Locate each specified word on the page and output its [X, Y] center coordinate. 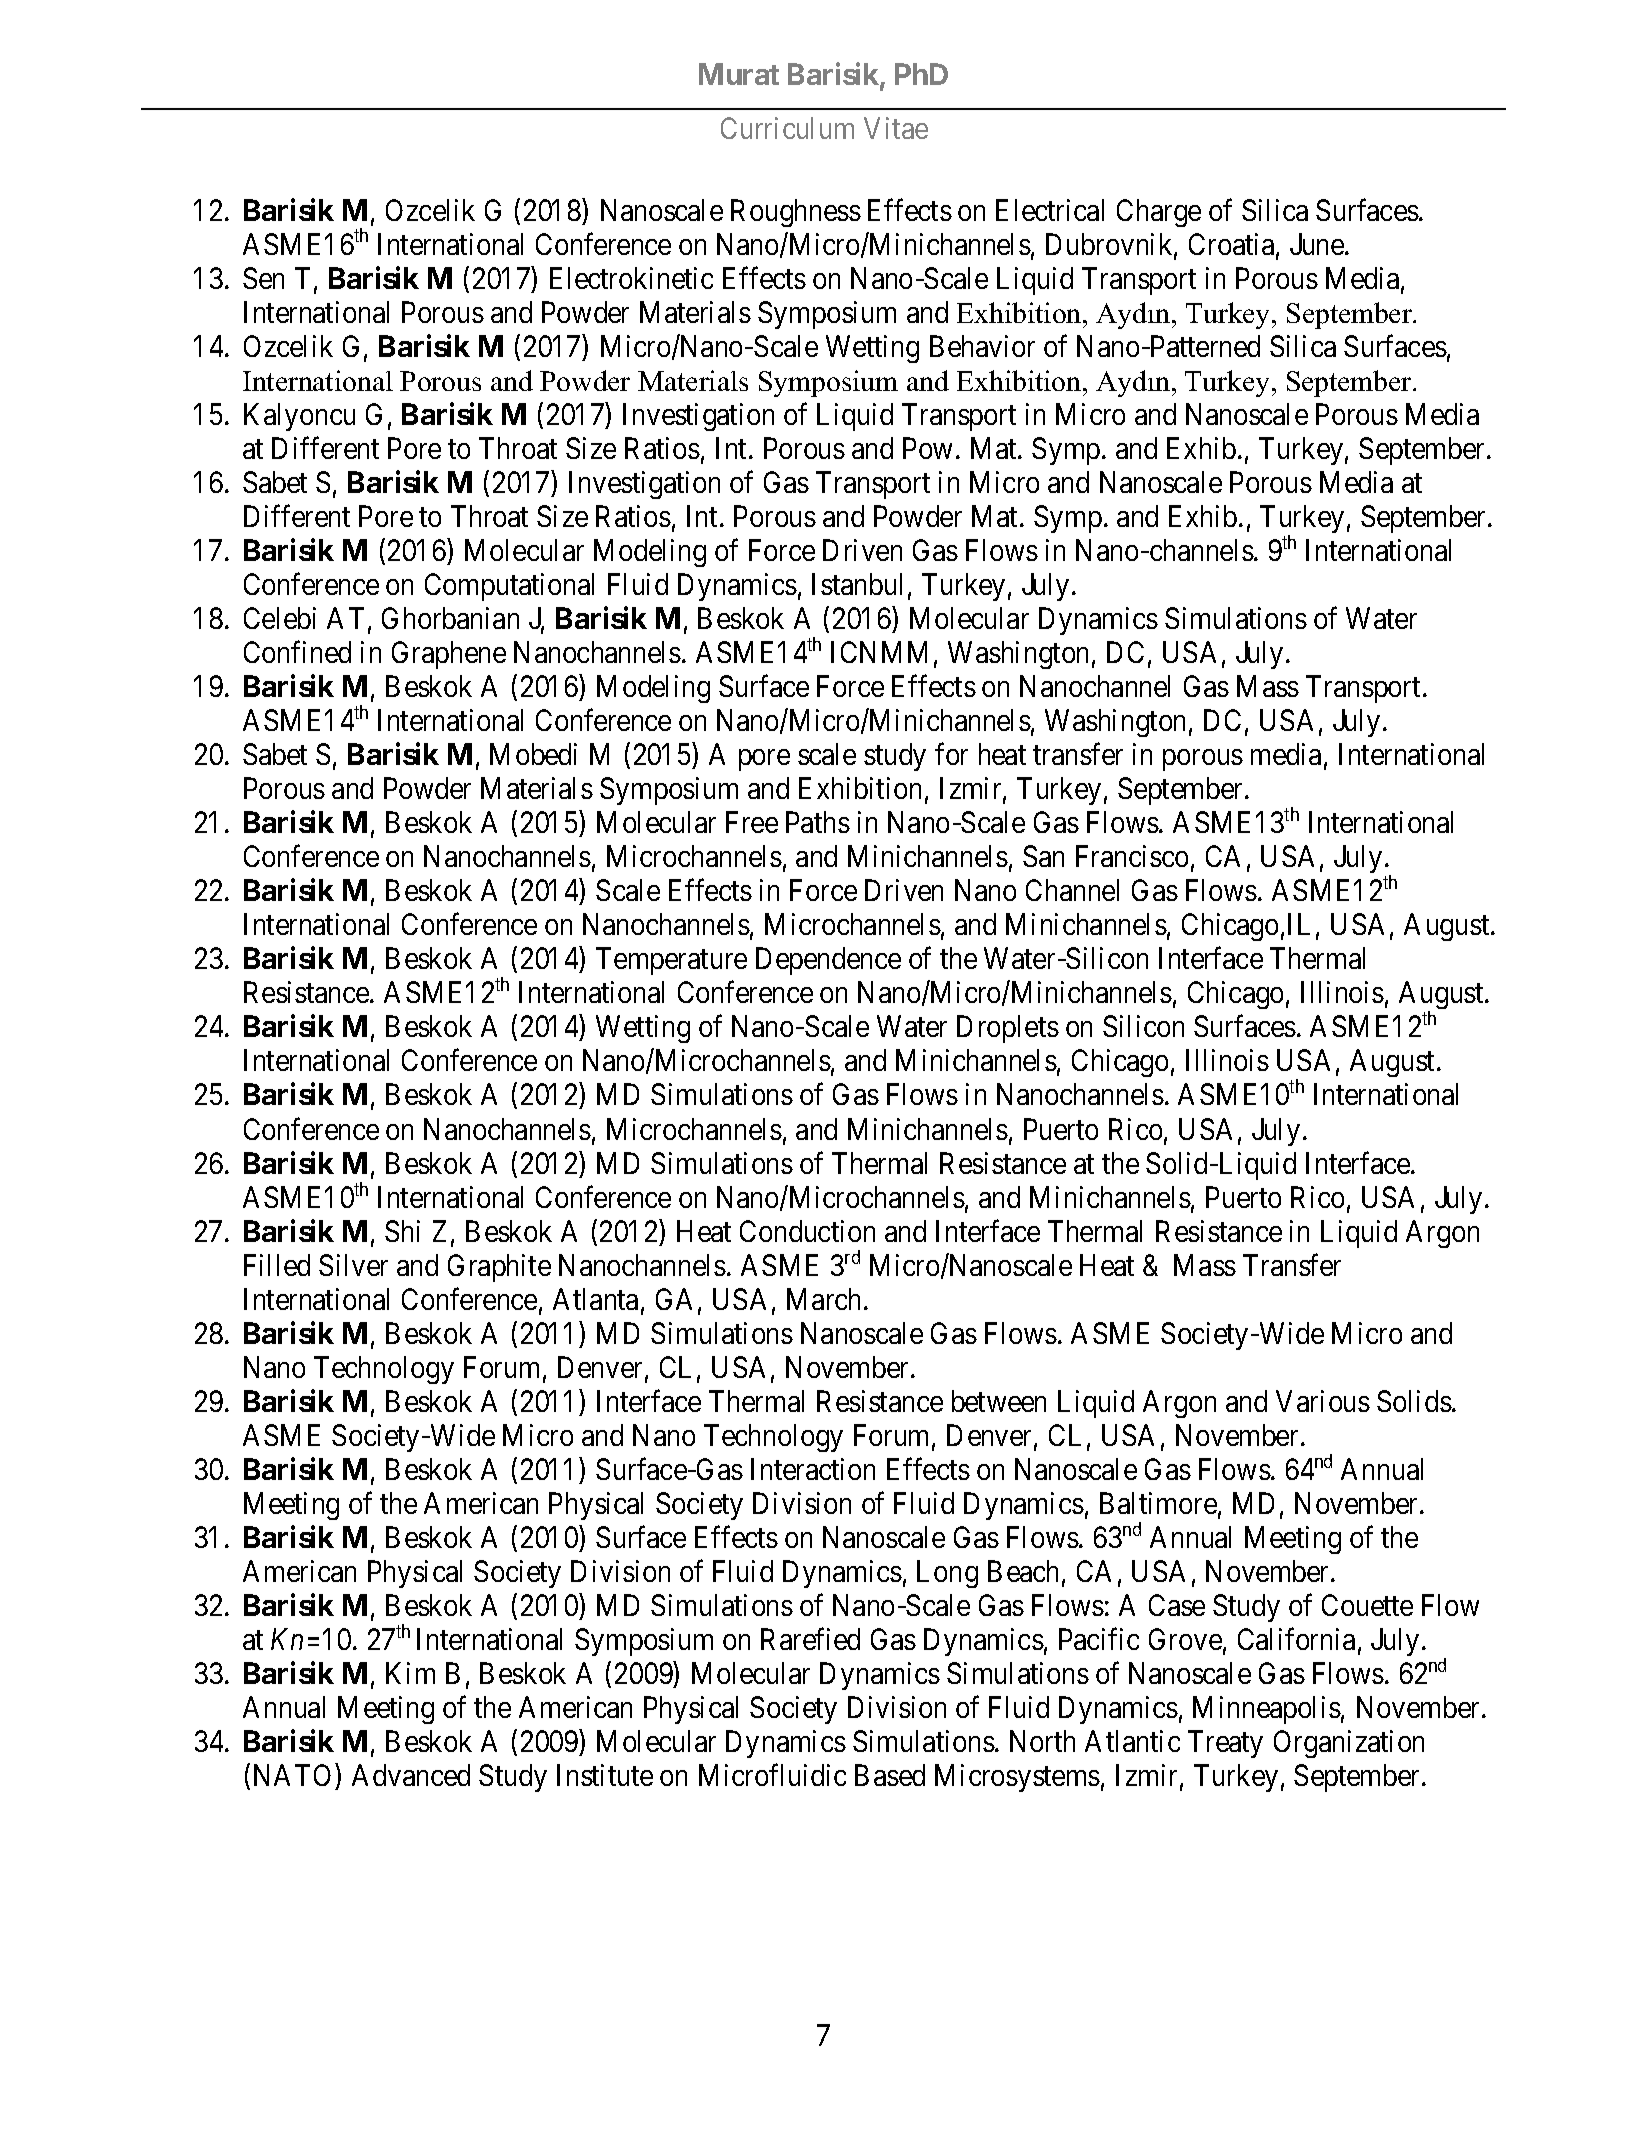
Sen [263, 278]
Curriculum [787, 128]
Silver [353, 1265]
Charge [1159, 213]
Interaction [813, 1469]
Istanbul [857, 584]
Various [1323, 1401]
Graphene [449, 655]
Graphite [499, 1268]
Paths [818, 822]
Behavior [982, 346]
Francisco [1132, 856]
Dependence [828, 961]
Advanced [411, 1775]
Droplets [1008, 1029]
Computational [509, 587]
